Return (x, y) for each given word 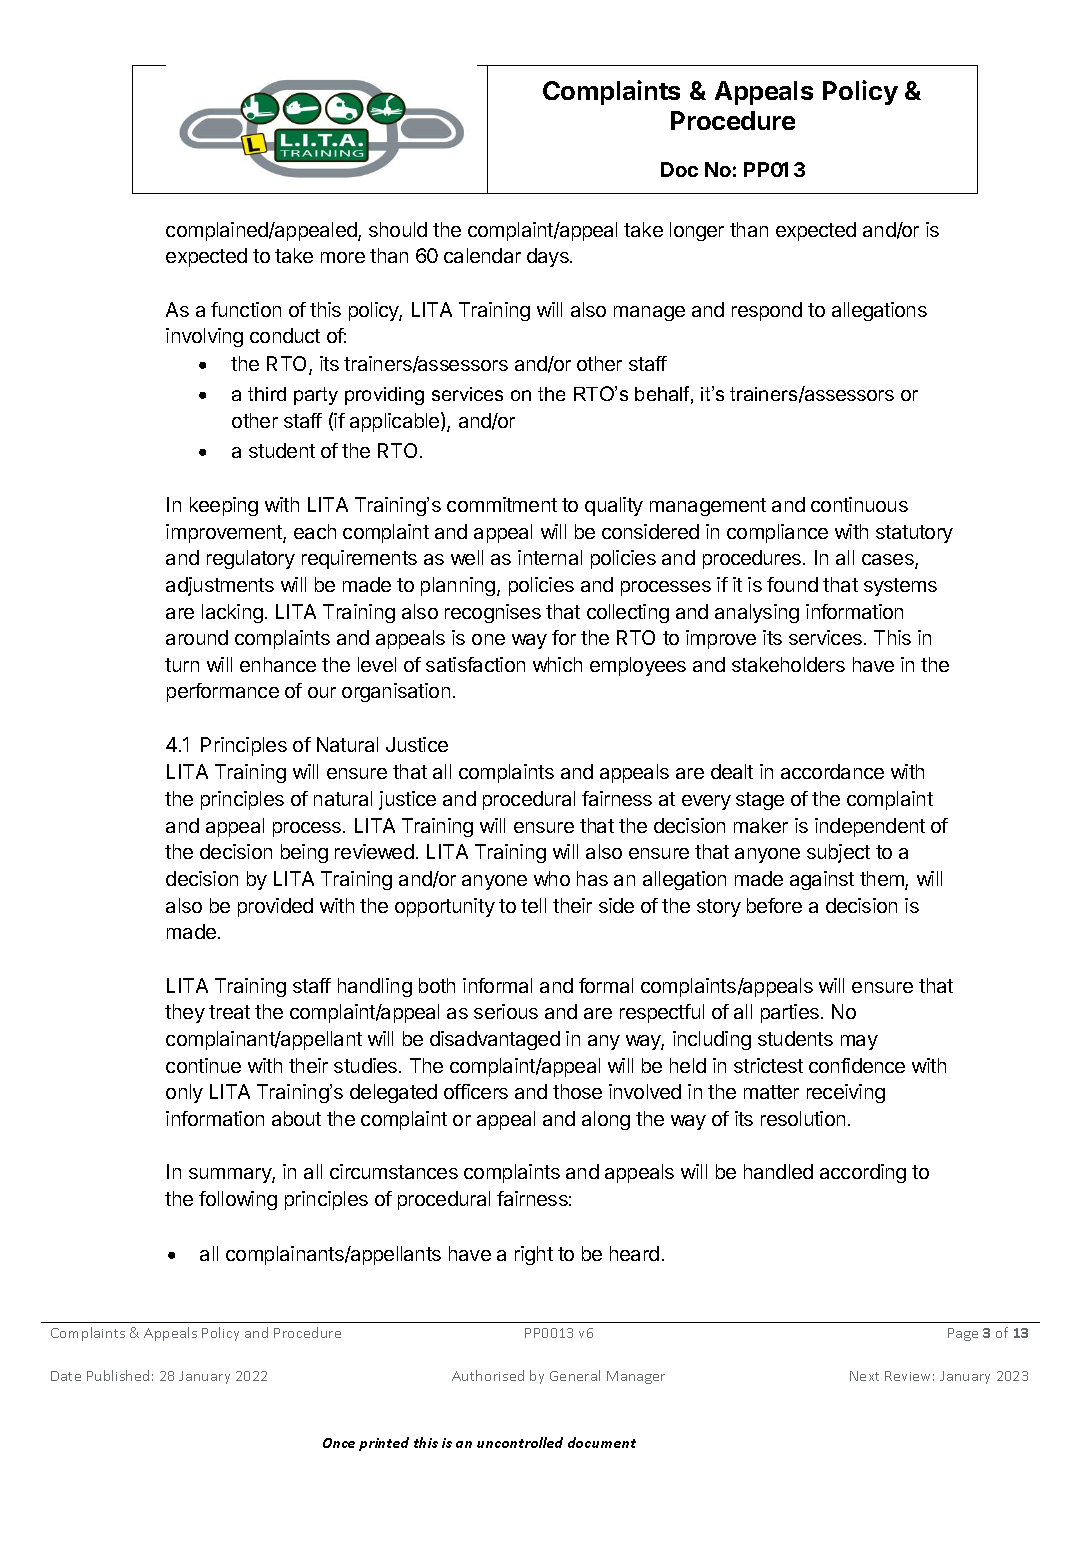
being (304, 853)
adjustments (220, 586)
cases (889, 561)
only (184, 1093)
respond (767, 311)
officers (476, 1091)
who (552, 878)
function (246, 309)
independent (870, 827)
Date (66, 1376)
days (549, 257)
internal (550, 557)
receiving (846, 1093)
